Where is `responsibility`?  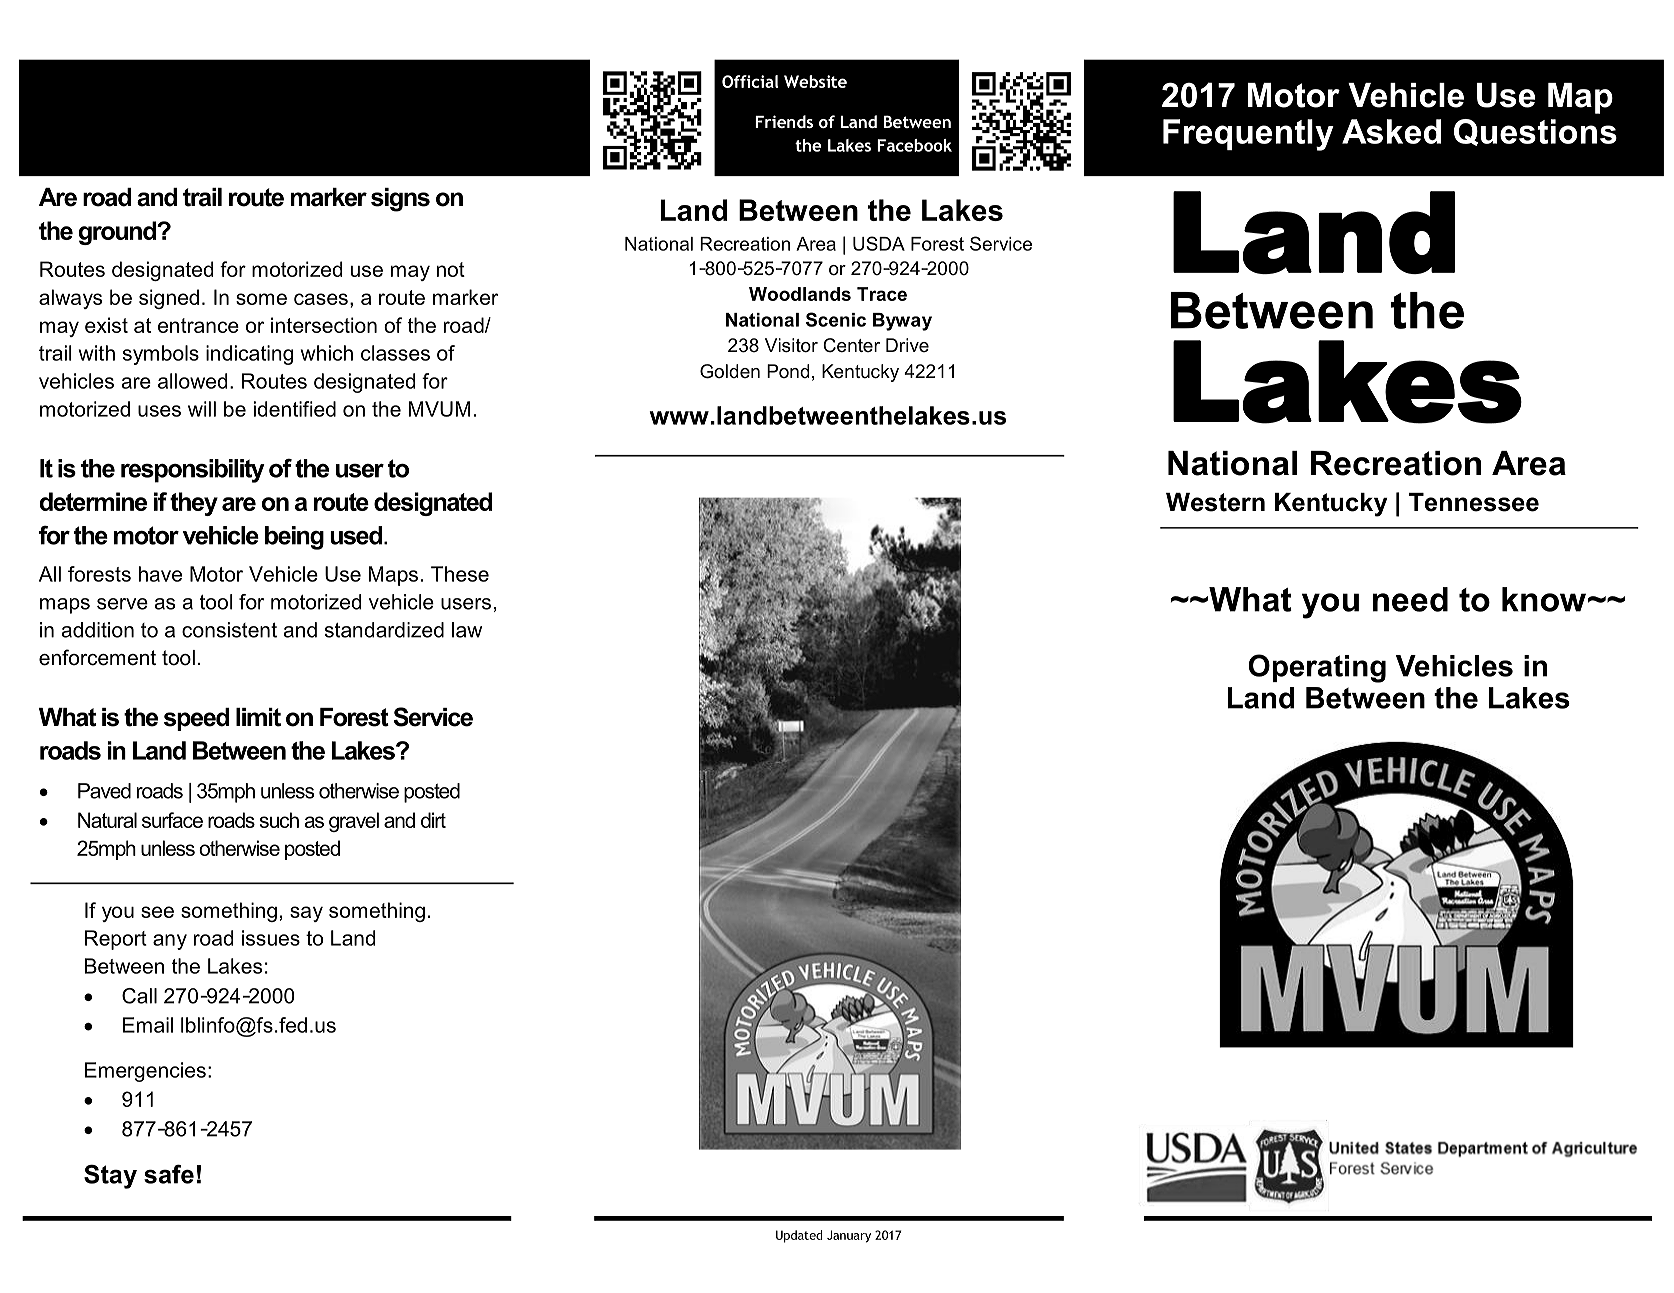 responsibility is located at coordinates (193, 471).
